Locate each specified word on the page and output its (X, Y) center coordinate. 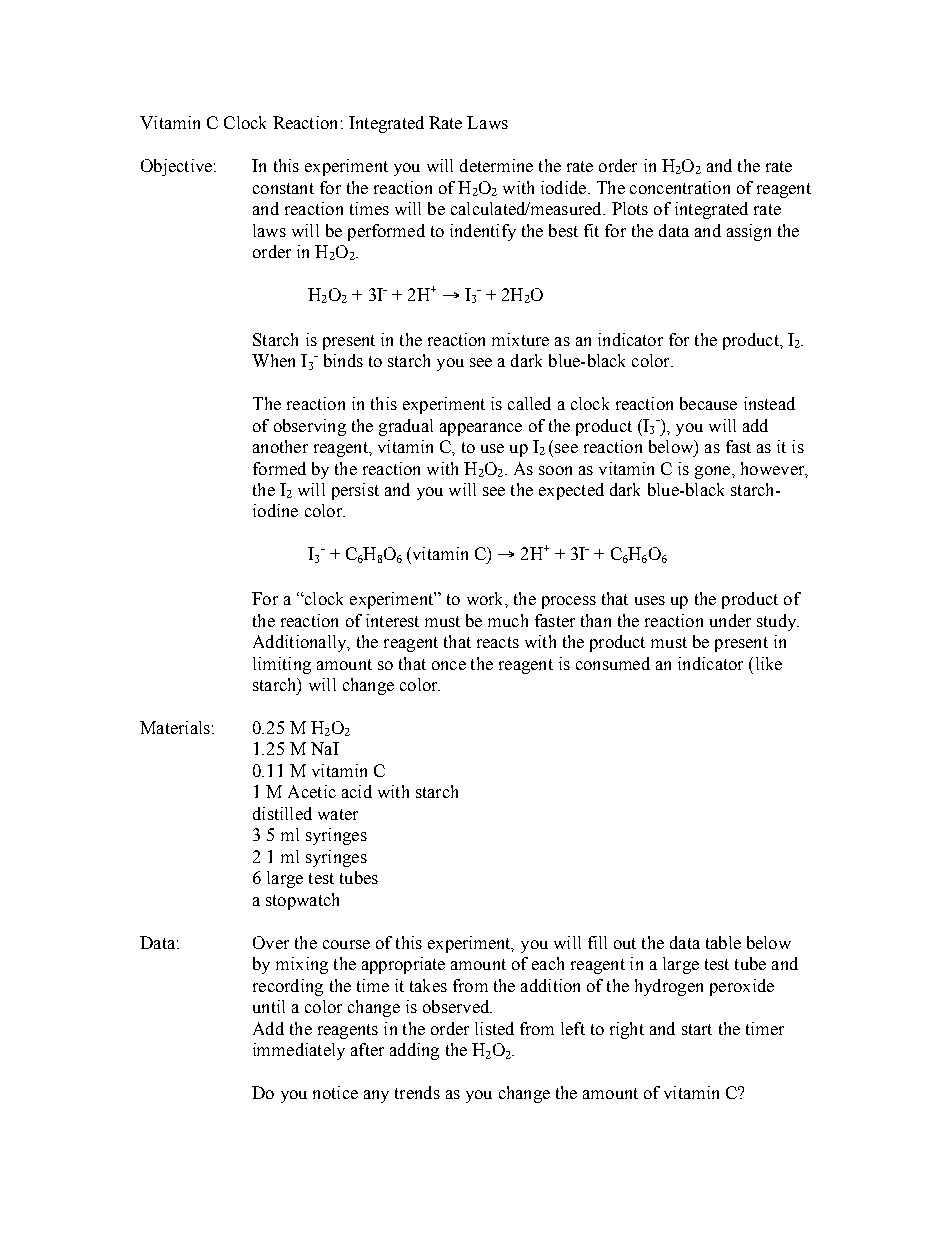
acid (357, 791)
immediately (299, 1051)
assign (749, 232)
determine (496, 165)
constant (283, 188)
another (280, 446)
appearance (481, 429)
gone (714, 472)
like (769, 663)
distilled (282, 813)
